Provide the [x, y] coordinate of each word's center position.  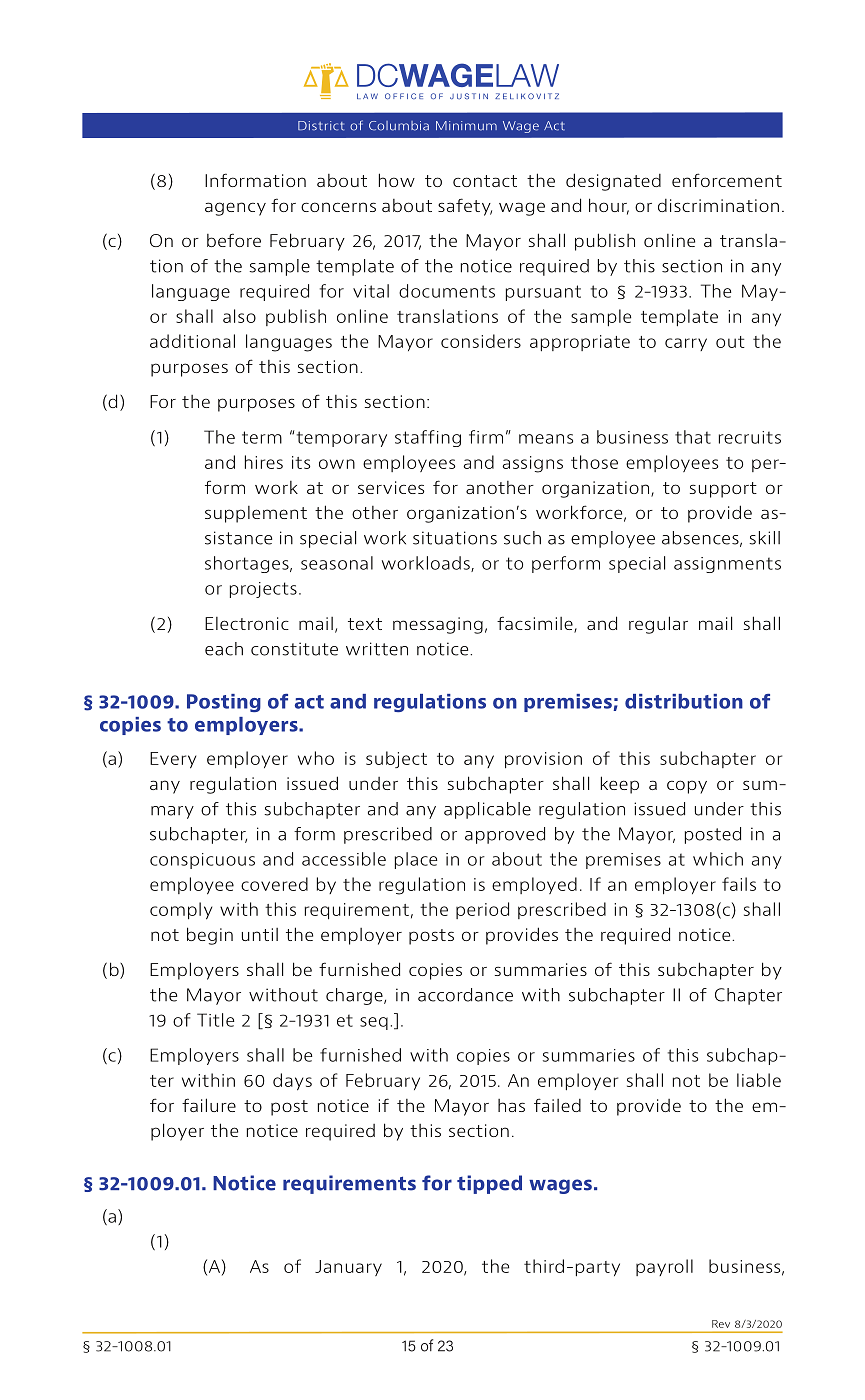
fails [739, 884]
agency [235, 209]
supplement [256, 514]
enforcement [727, 180]
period [482, 910]
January [348, 1268]
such [522, 538]
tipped [489, 1184]
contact [485, 181]
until [260, 934]
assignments [727, 565]
